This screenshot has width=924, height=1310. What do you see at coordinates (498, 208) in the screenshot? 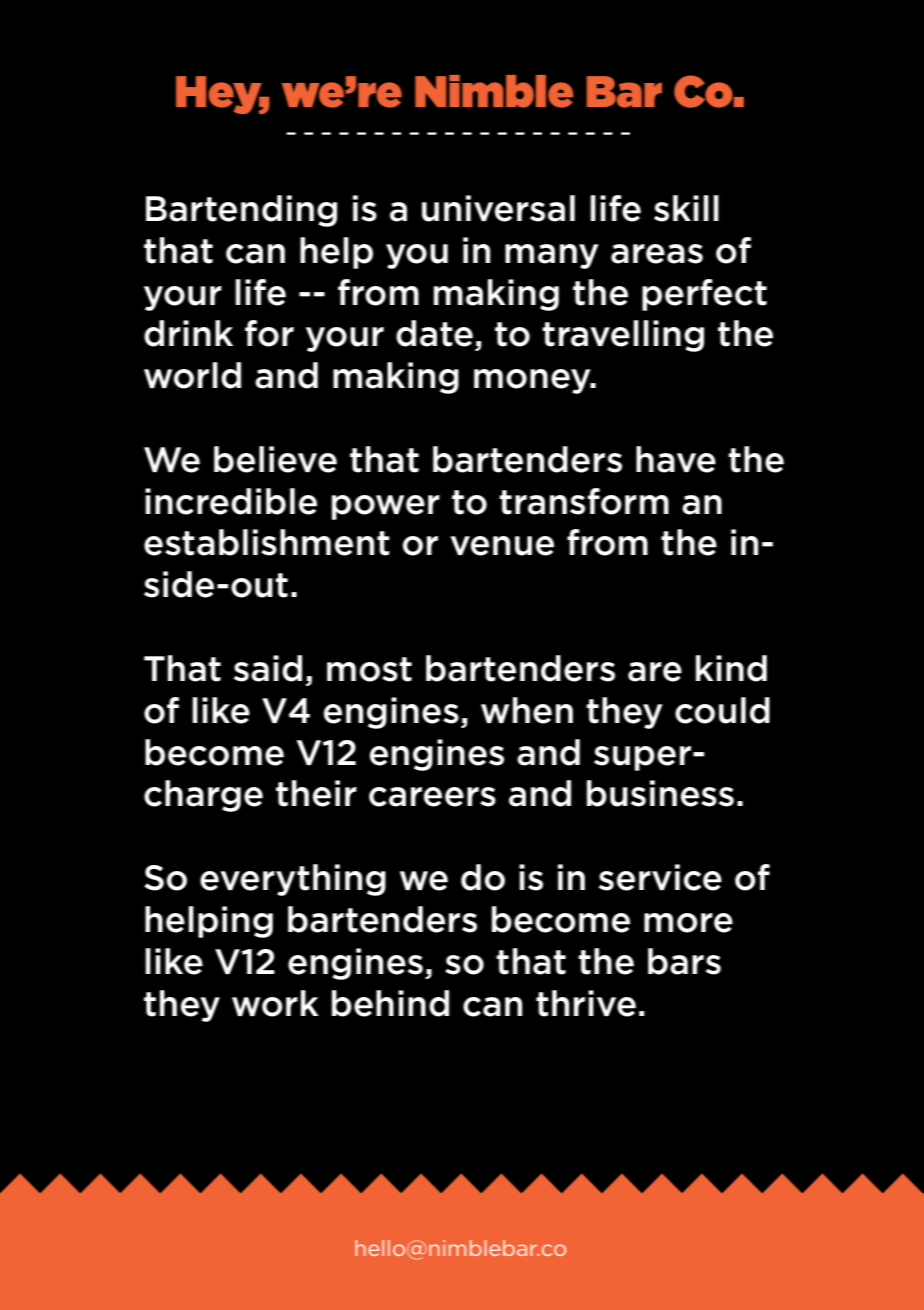
I see `universal` at bounding box center [498, 208].
